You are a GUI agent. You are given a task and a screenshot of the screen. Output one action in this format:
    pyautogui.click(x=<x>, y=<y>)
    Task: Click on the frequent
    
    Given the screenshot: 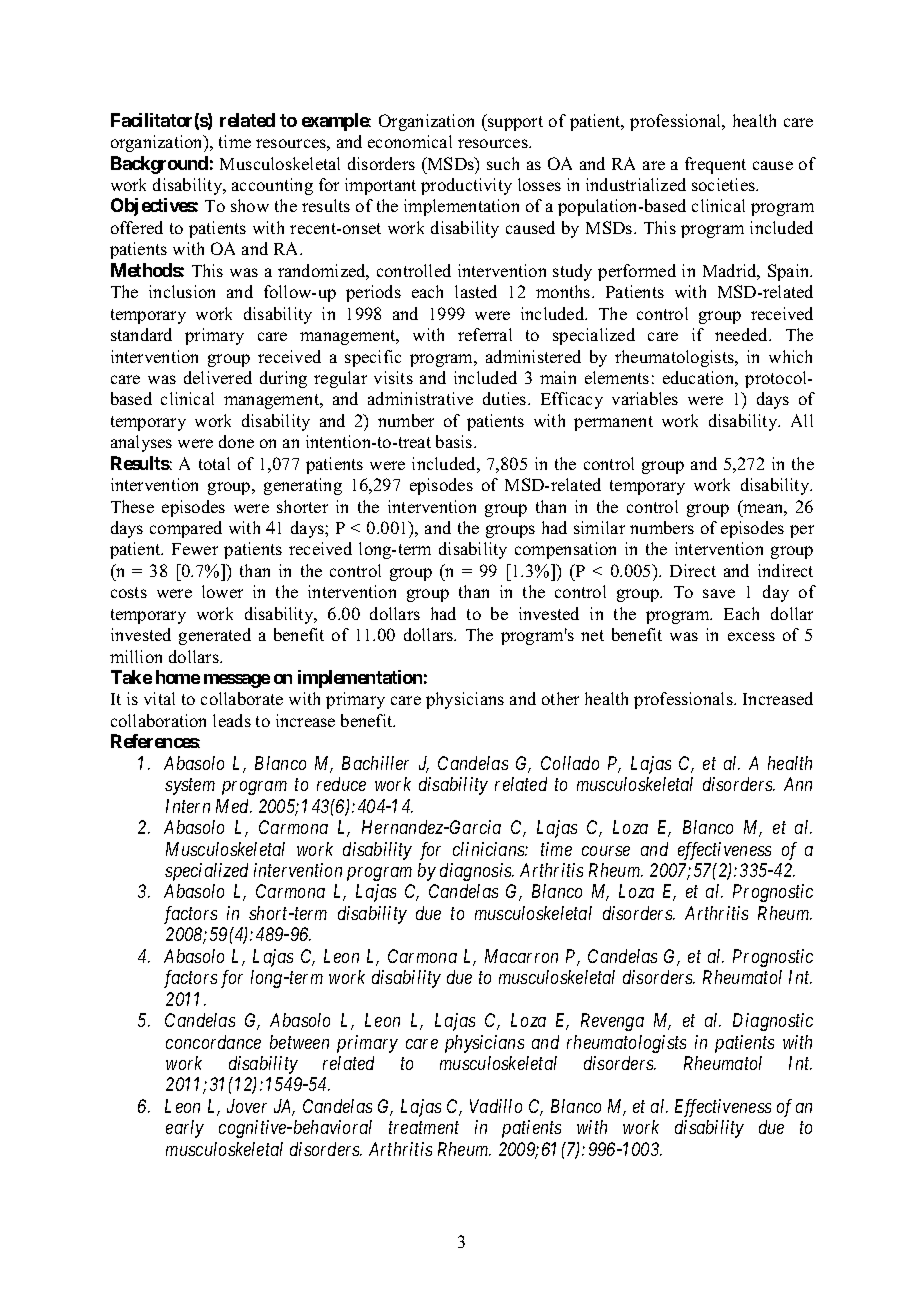 What is the action you would take?
    pyautogui.click(x=715, y=165)
